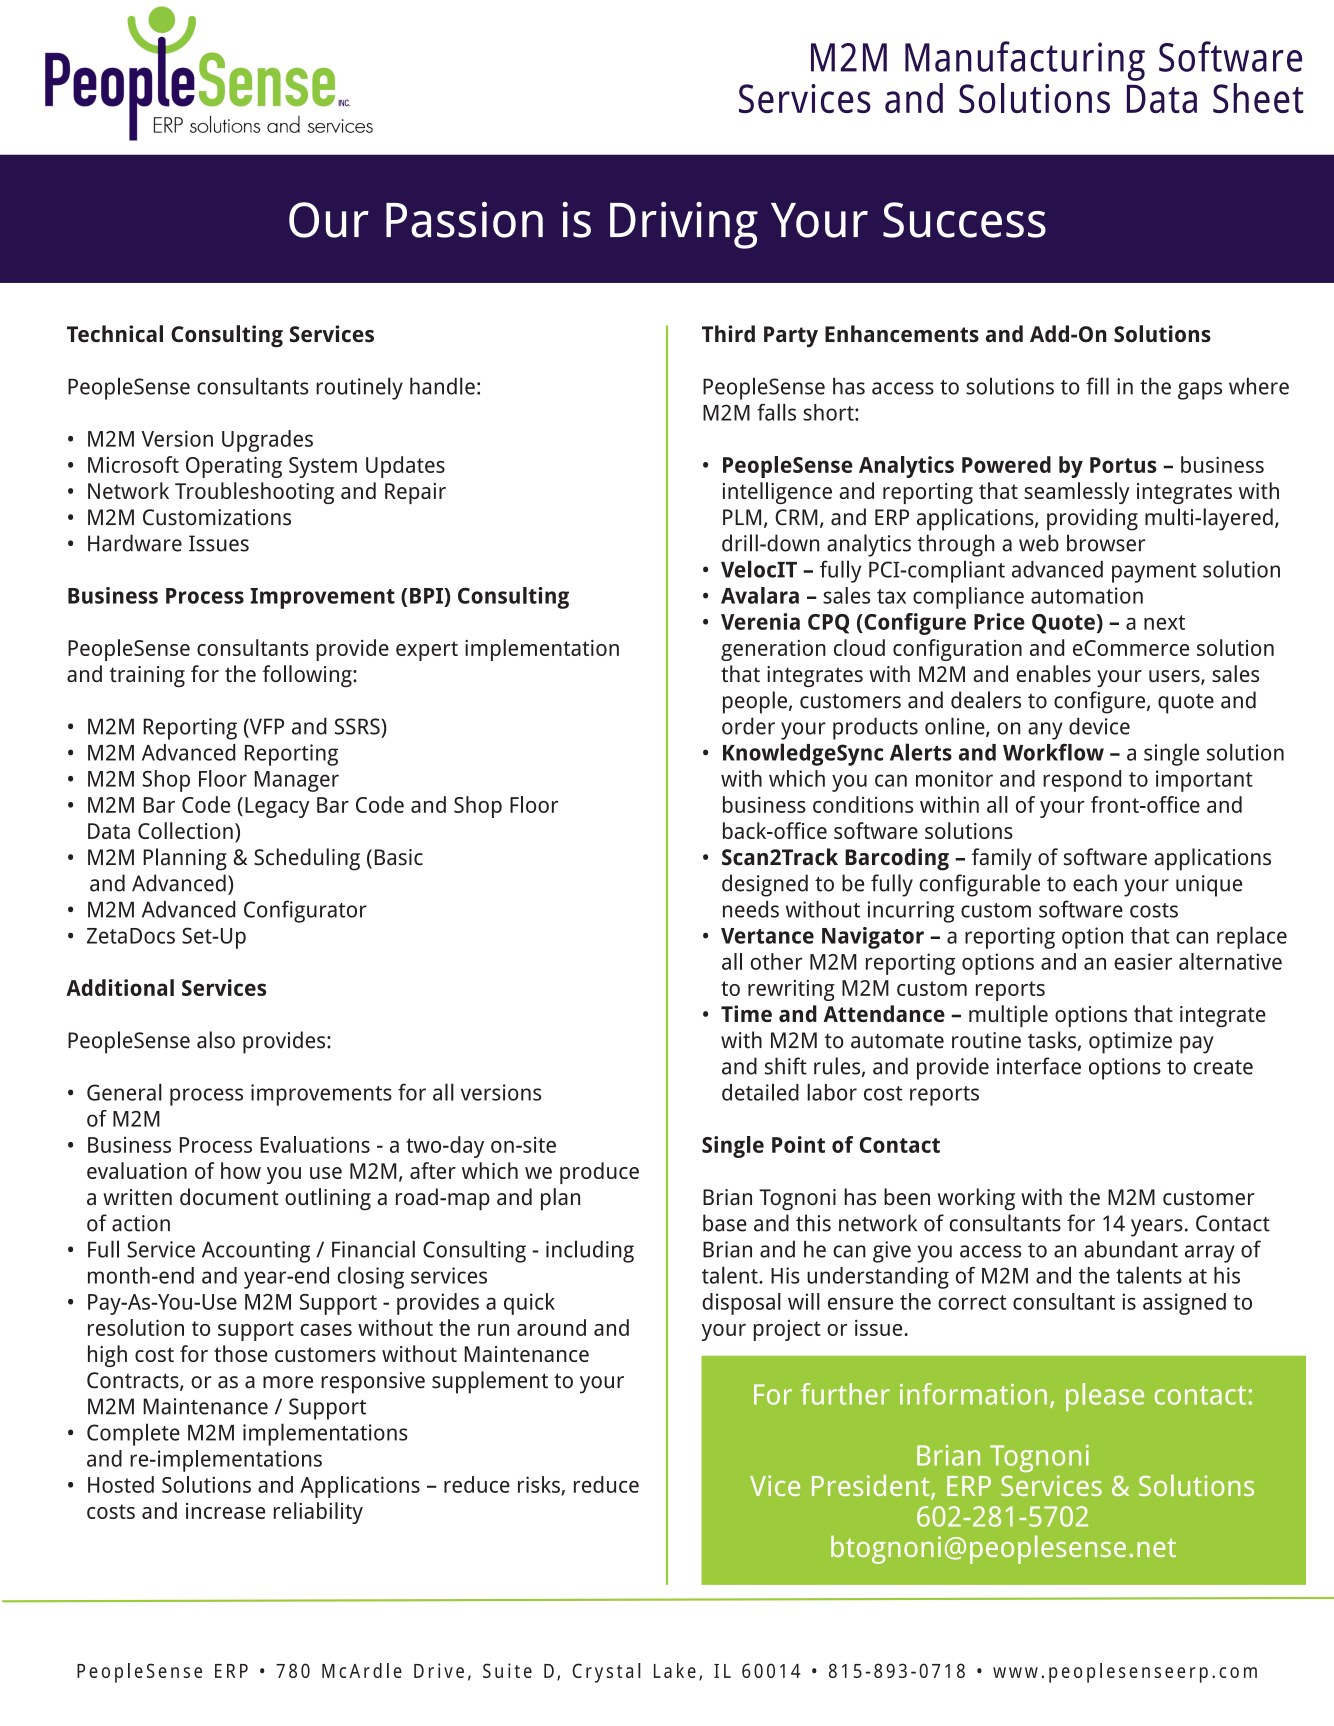 The image size is (1334, 1726). I want to click on seamlessly, so click(1077, 493).
